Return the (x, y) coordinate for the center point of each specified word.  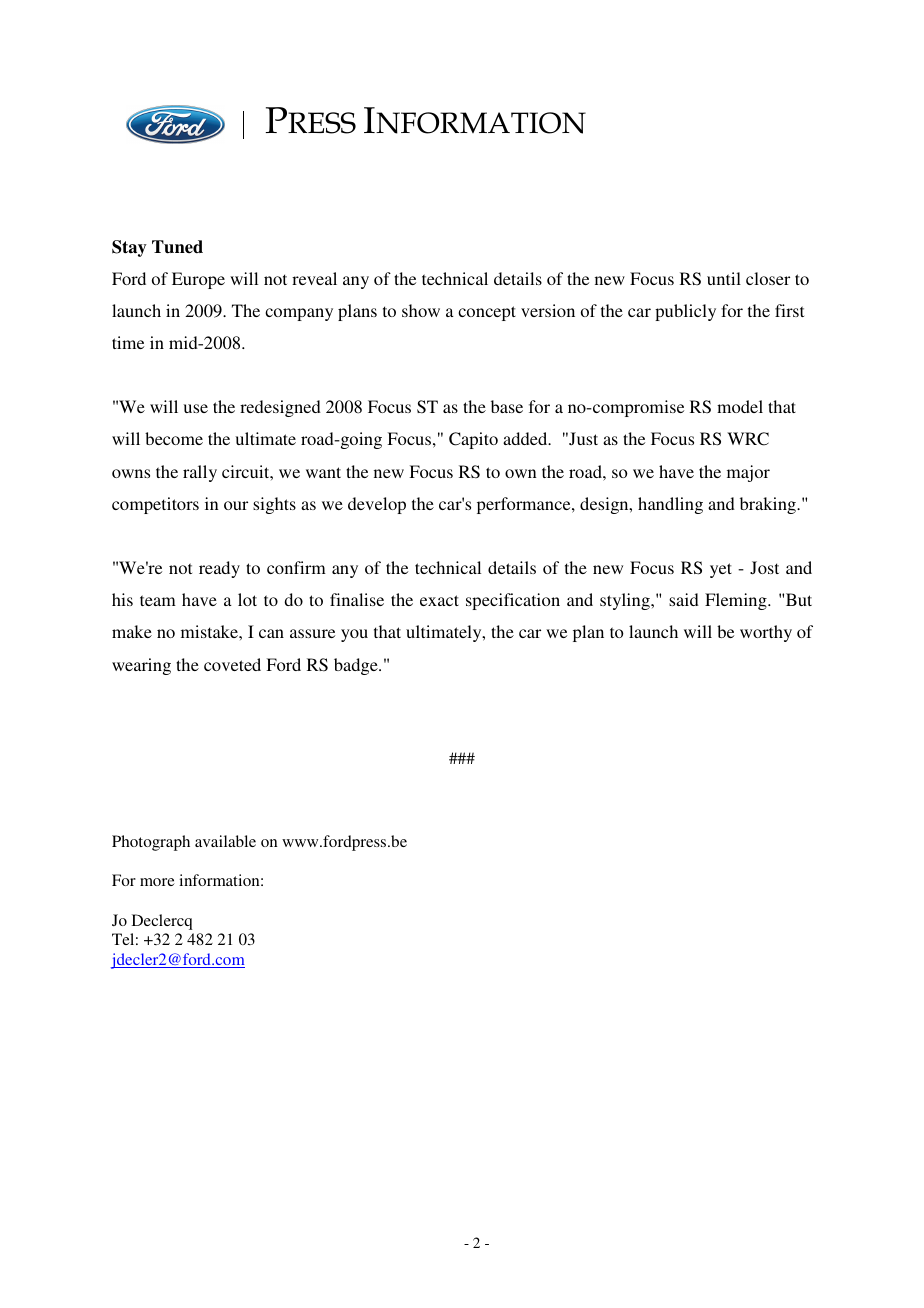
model (740, 406)
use (195, 408)
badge (357, 666)
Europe (198, 280)
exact (439, 600)
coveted (232, 664)
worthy (766, 633)
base (507, 406)
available (225, 841)
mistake (210, 631)
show (421, 310)
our (236, 505)
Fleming (737, 601)
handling (670, 505)
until (724, 278)
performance (525, 505)
